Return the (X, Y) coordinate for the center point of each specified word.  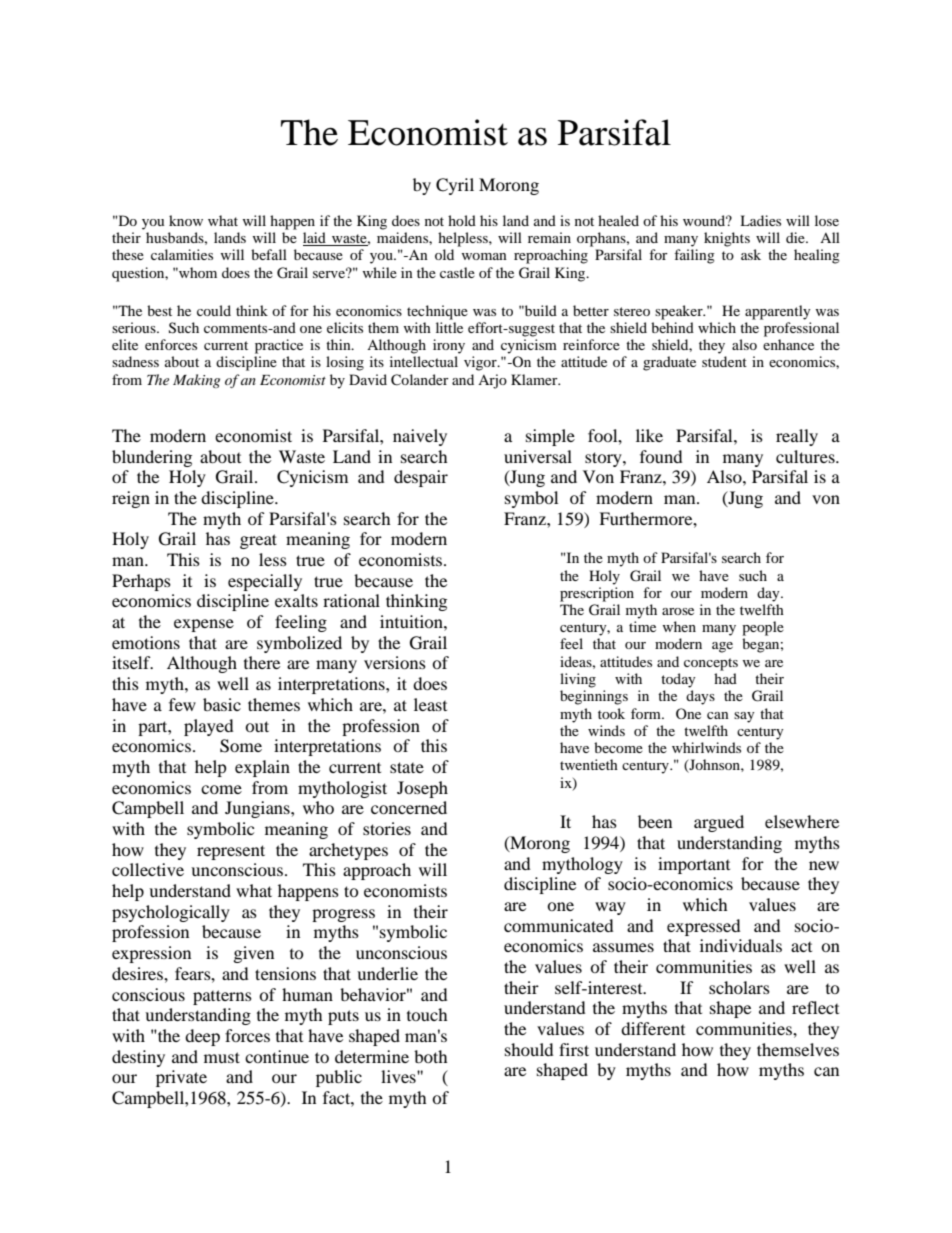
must (222, 1057)
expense (204, 625)
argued (719, 823)
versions (395, 662)
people (763, 628)
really (797, 437)
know (186, 220)
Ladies (760, 220)
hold (462, 220)
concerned (409, 807)
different (653, 1028)
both (431, 1056)
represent (231, 852)
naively (420, 437)
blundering (152, 458)
